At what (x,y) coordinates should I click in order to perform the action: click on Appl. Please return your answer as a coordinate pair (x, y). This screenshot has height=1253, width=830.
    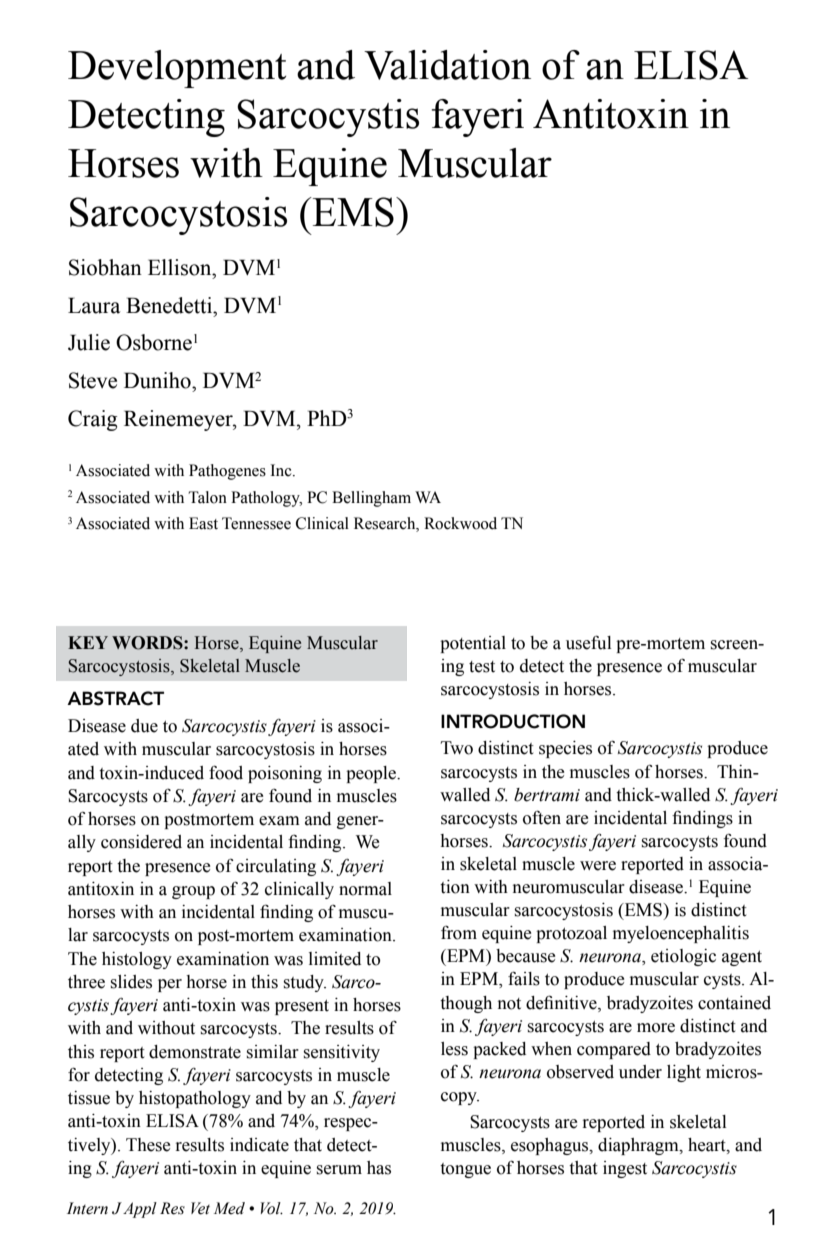
    Looking at the image, I should click on (140, 1210).
